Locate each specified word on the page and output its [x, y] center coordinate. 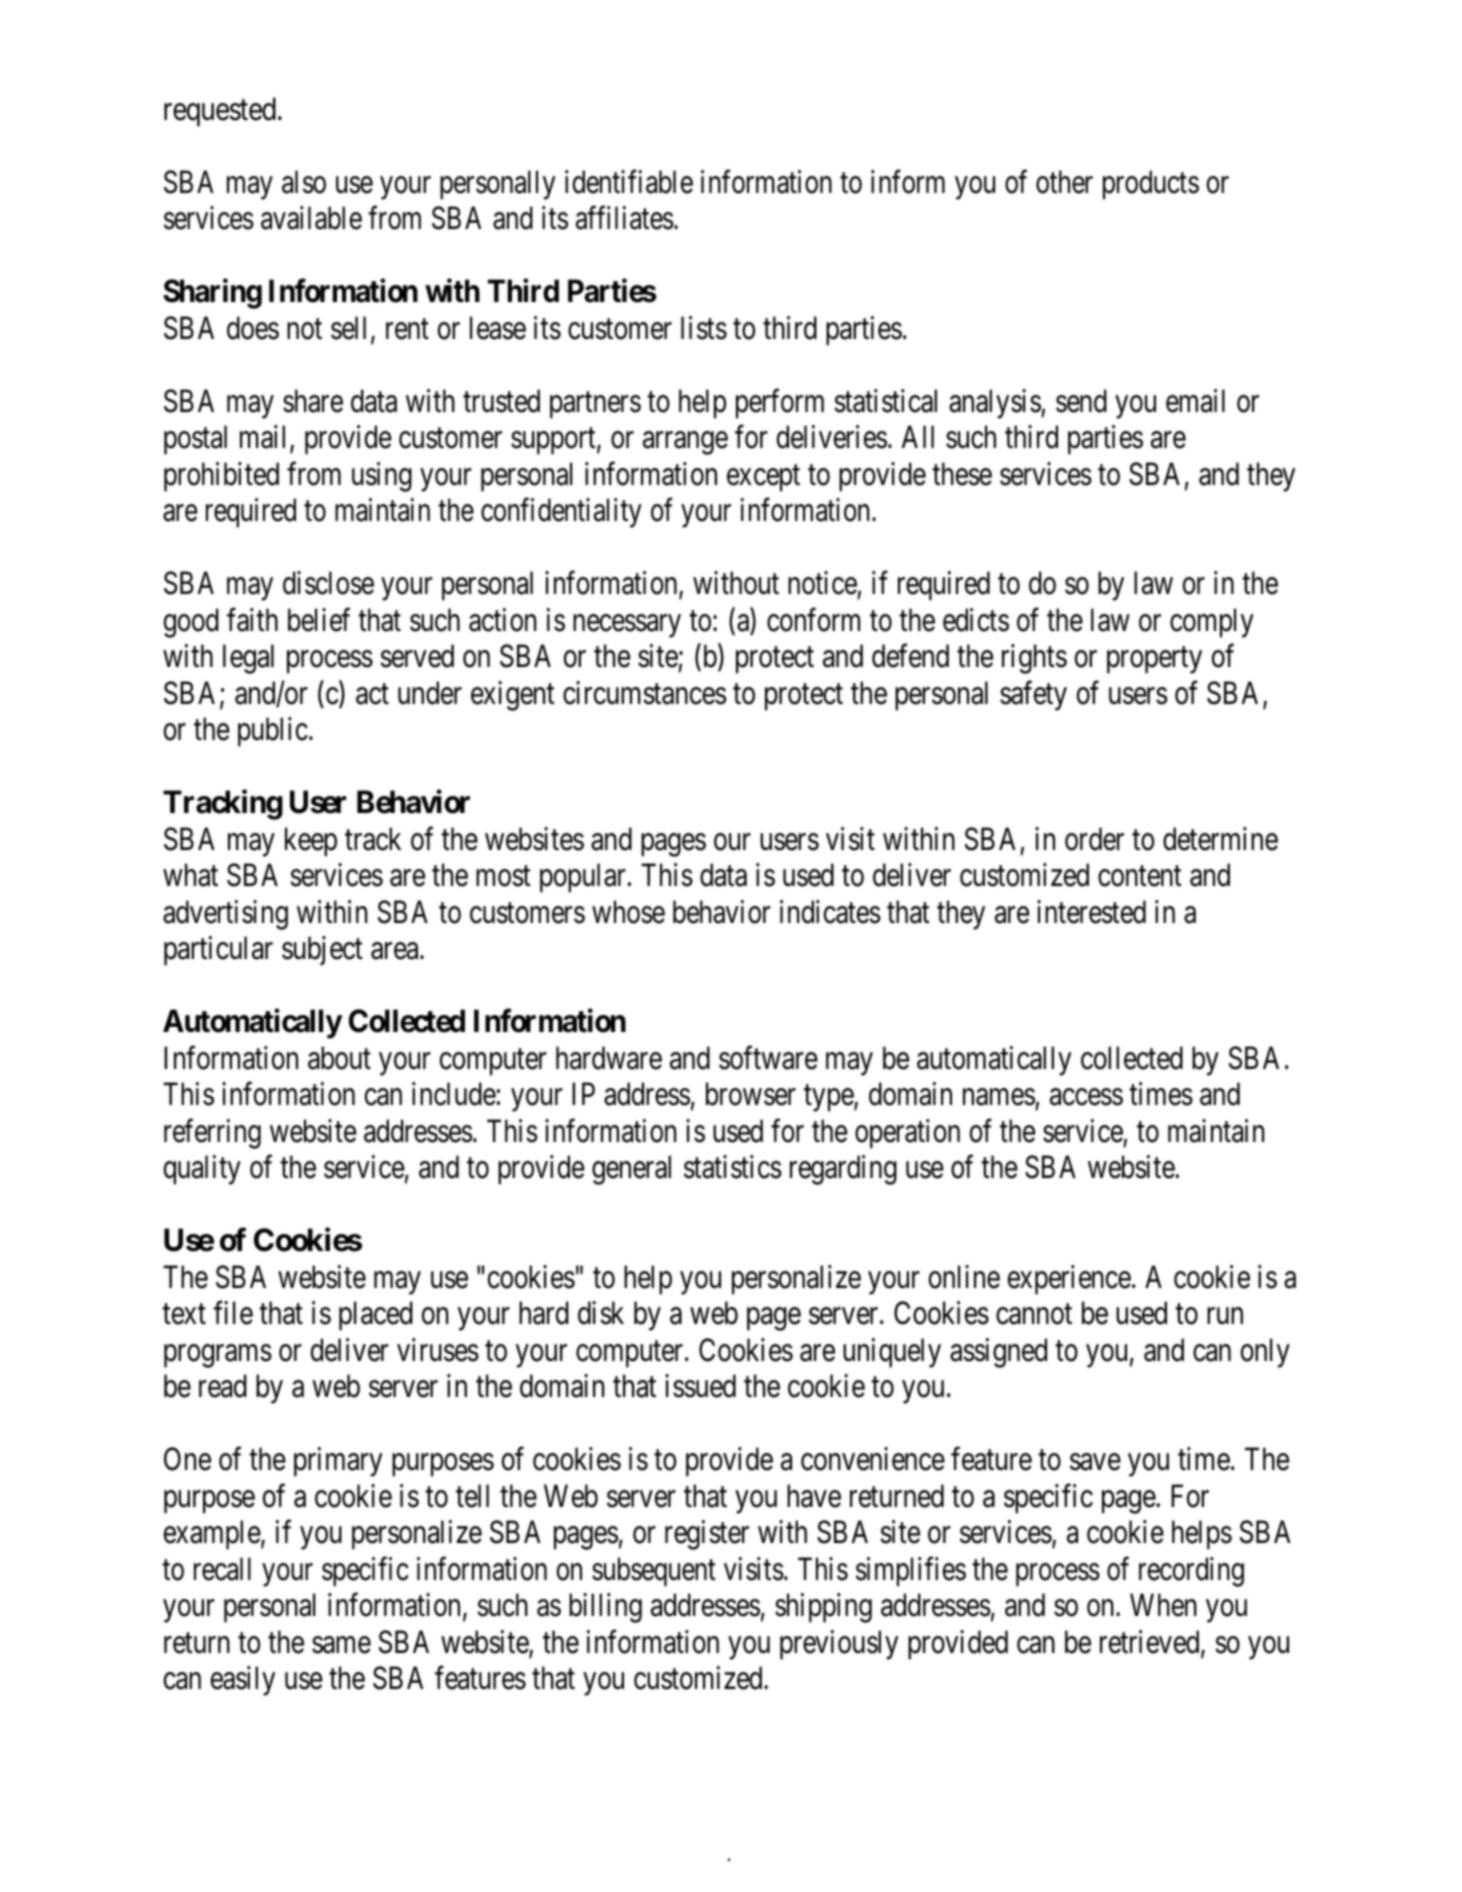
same [341, 1645]
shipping [823, 1608]
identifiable [629, 182]
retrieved [1151, 1643]
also [304, 182]
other [1064, 182]
